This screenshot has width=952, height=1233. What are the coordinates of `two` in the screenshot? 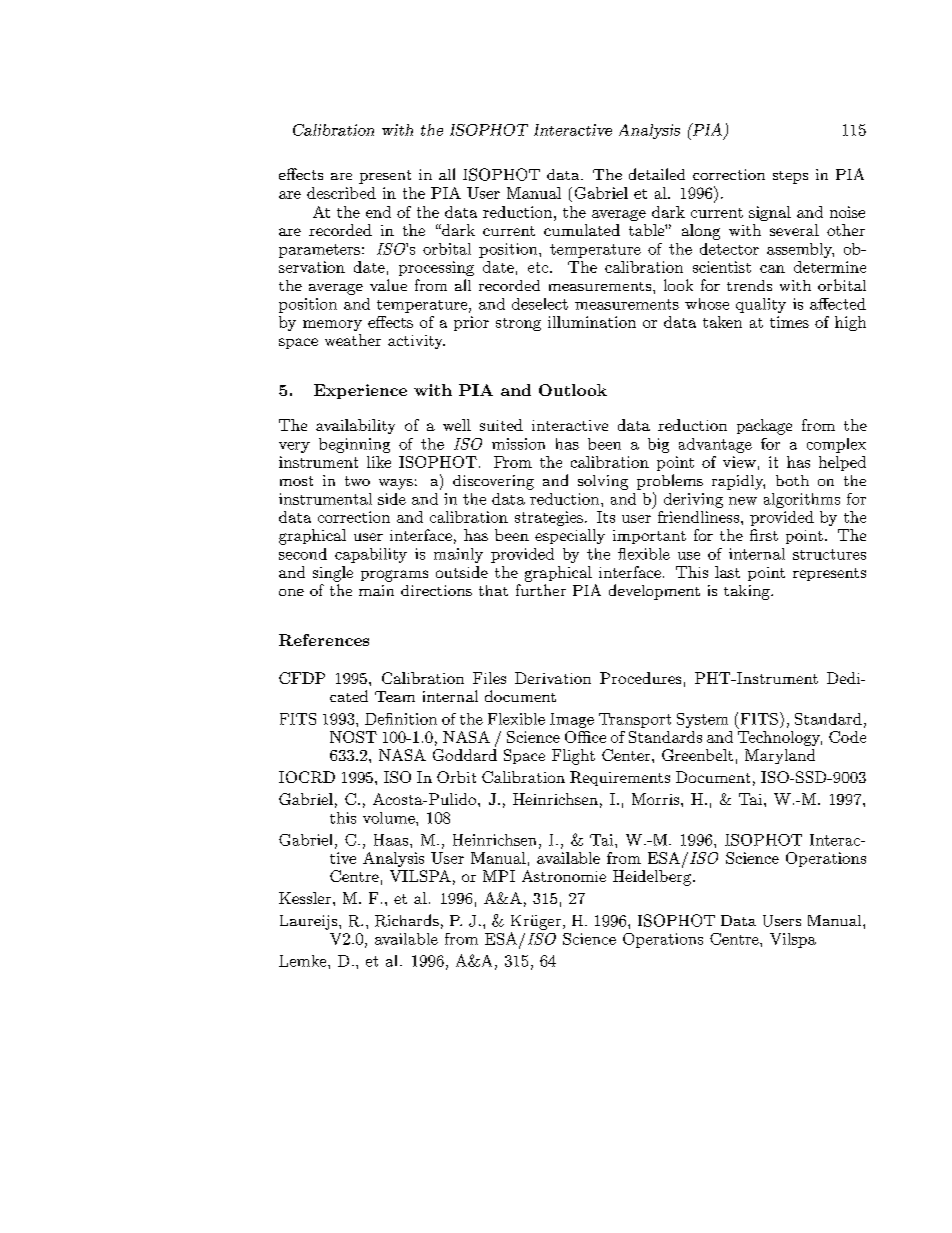 It's located at (357, 481).
